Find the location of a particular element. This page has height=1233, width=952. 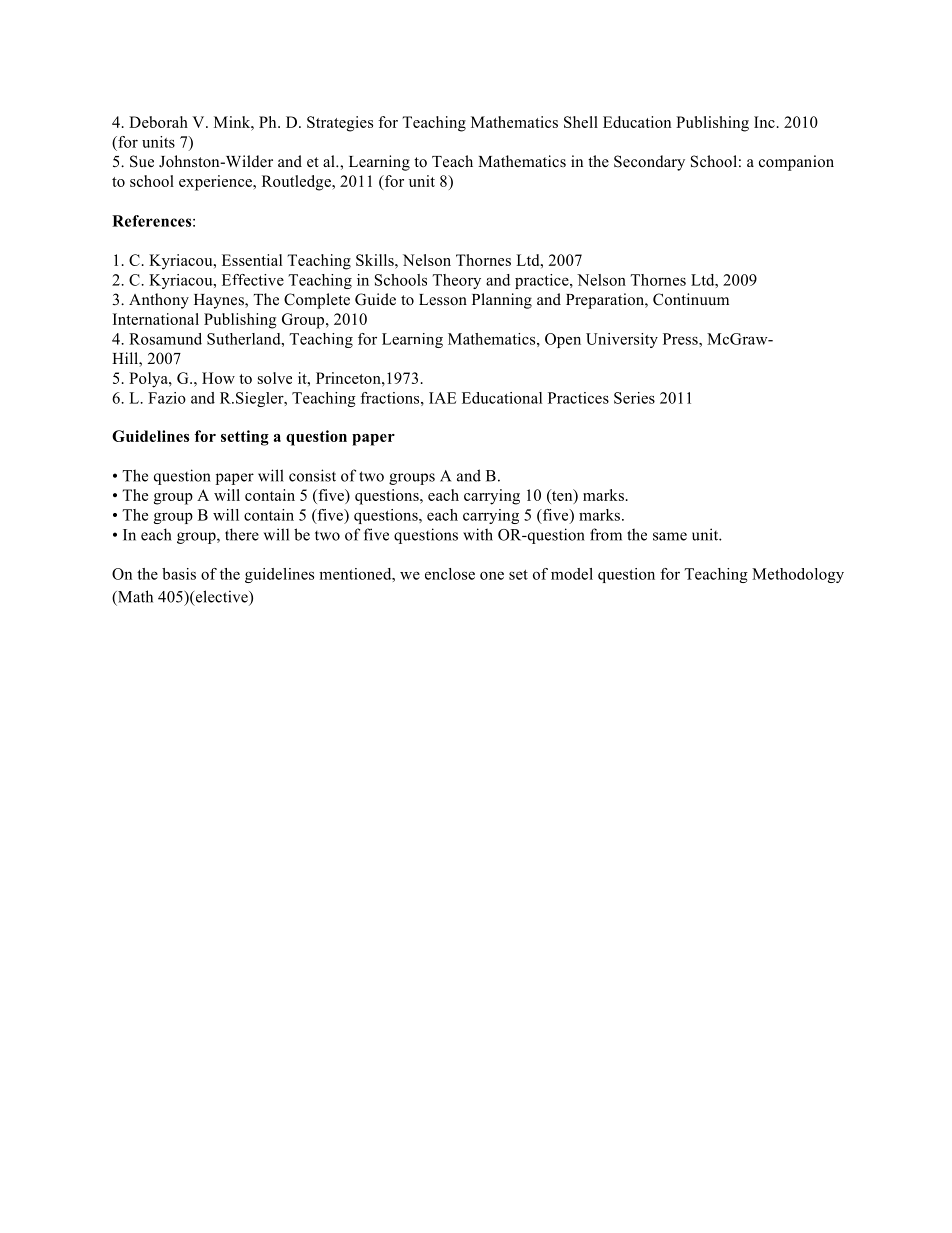

enclose is located at coordinates (450, 574).
